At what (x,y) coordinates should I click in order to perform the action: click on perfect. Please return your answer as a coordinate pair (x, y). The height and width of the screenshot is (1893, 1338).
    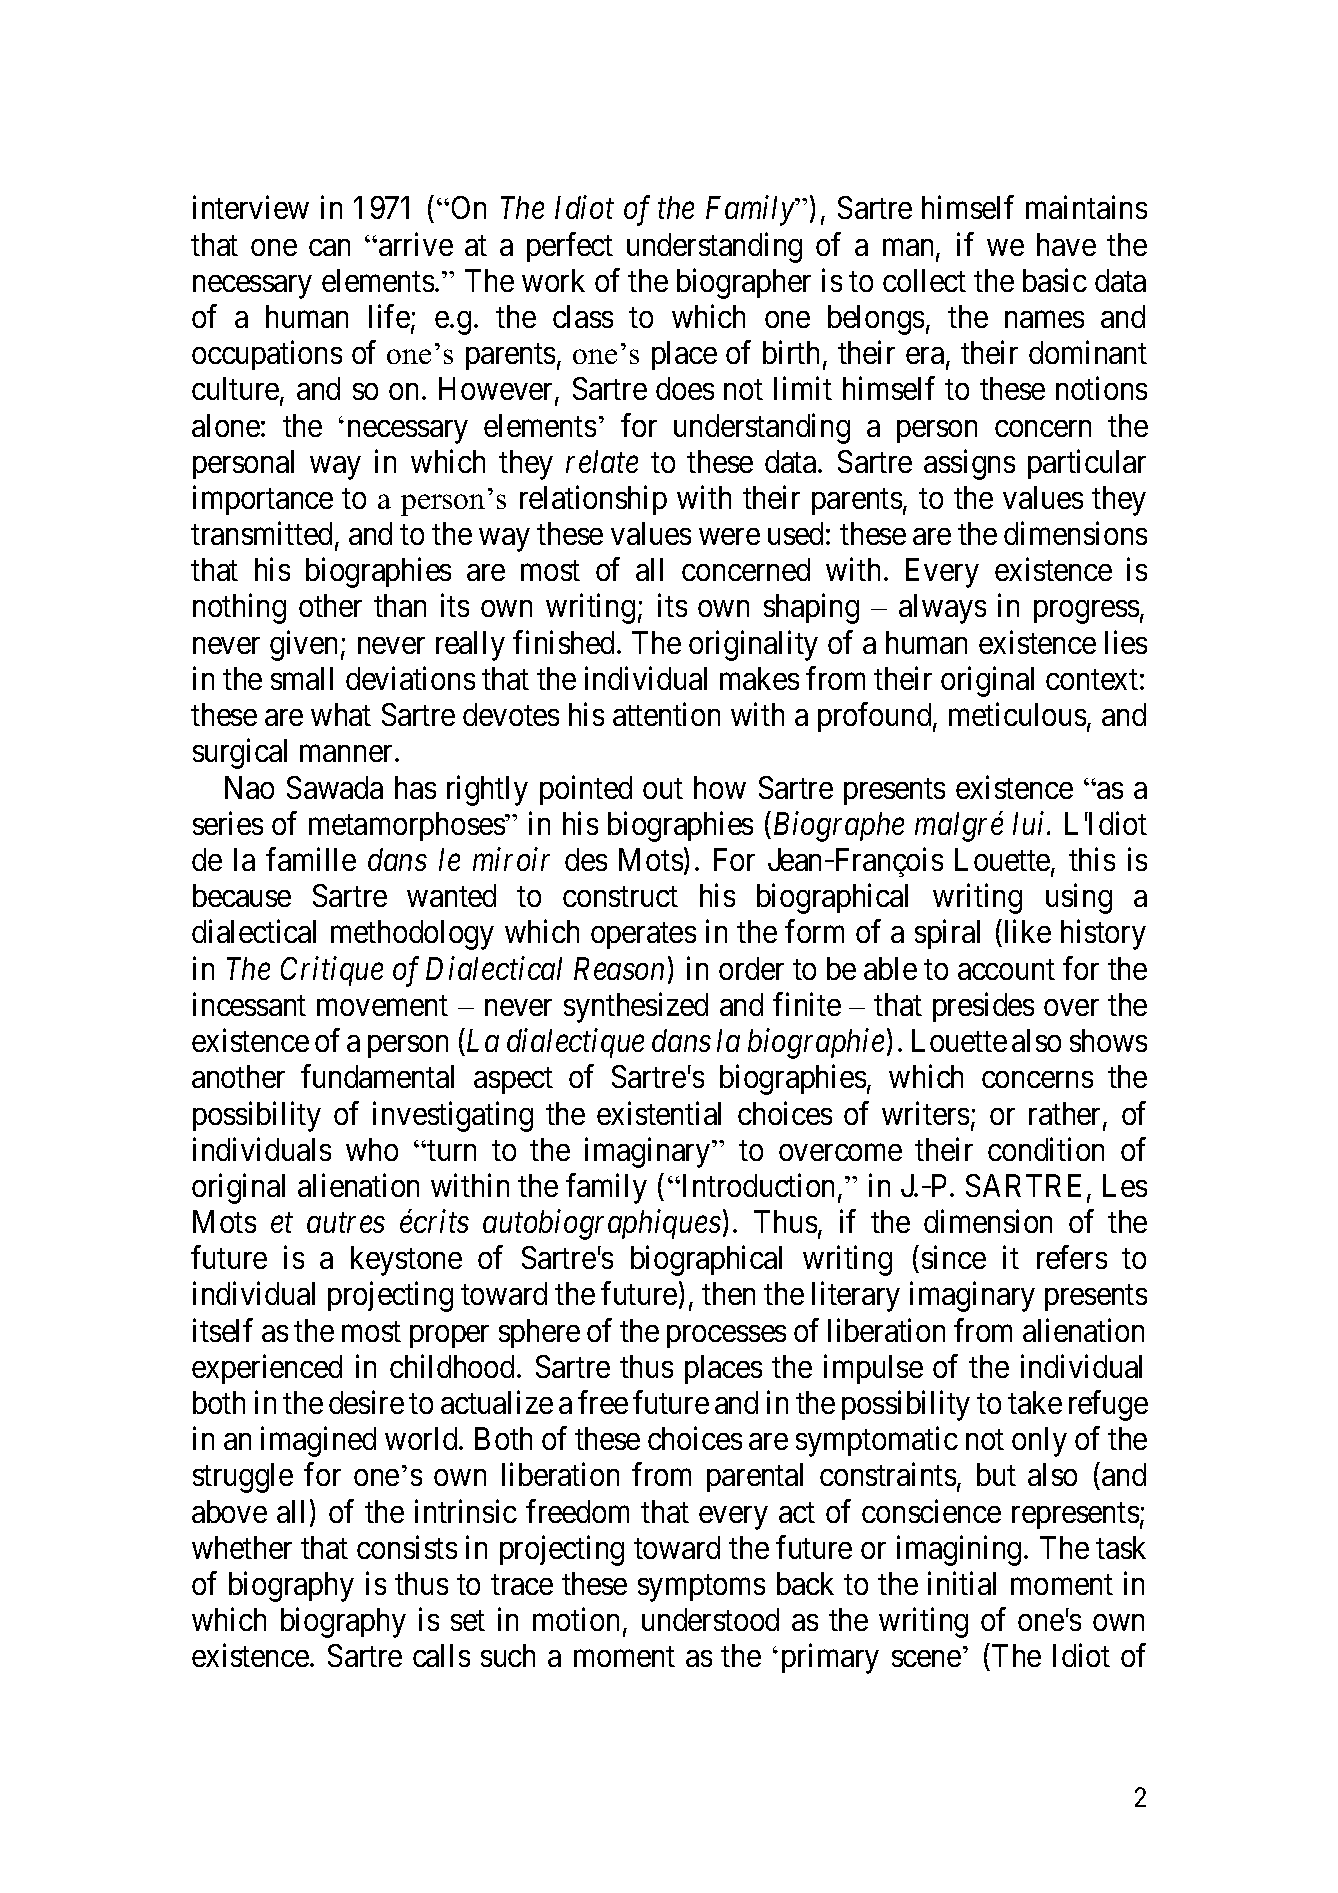
    Looking at the image, I should click on (570, 247).
